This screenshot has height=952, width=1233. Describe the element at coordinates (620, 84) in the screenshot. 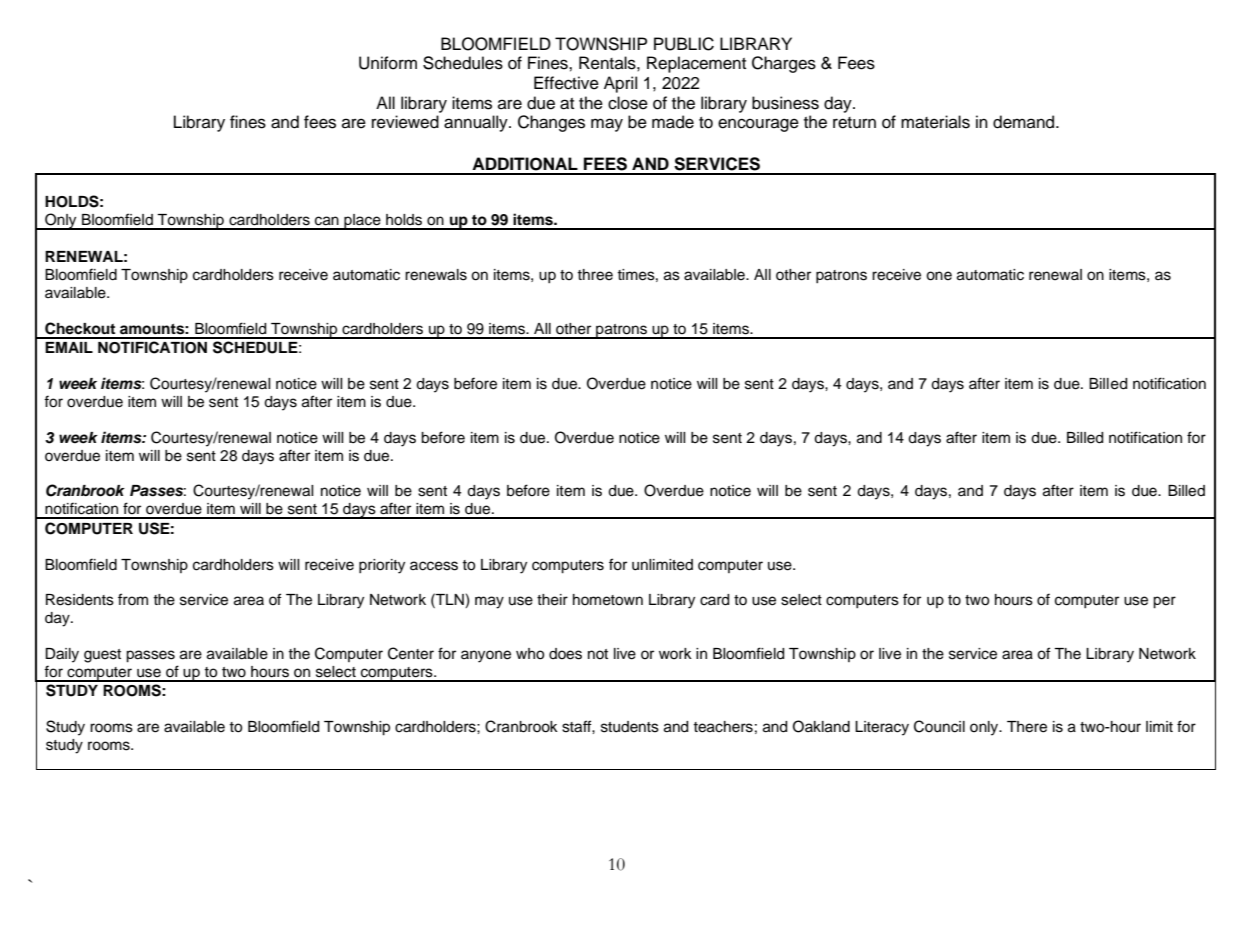

I see `April` at that location.
